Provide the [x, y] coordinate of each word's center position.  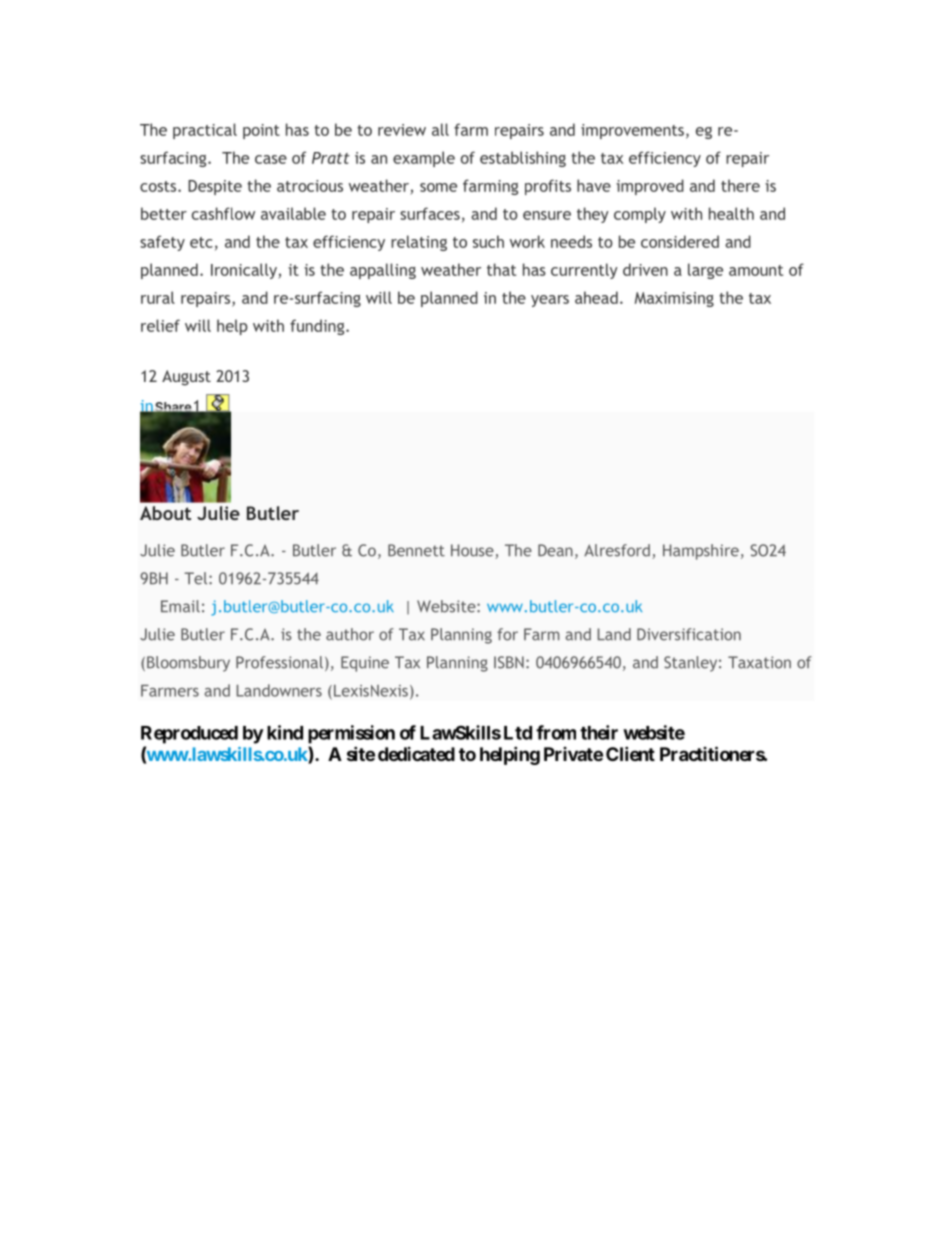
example [424, 159]
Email [180, 606]
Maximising [674, 299]
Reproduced [189, 735]
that [501, 269]
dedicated [416, 754]
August [186, 378]
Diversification [689, 634]
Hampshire [701, 552]
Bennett [416, 550]
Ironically [245, 271]
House [473, 551]
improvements [632, 131]
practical [205, 131]
